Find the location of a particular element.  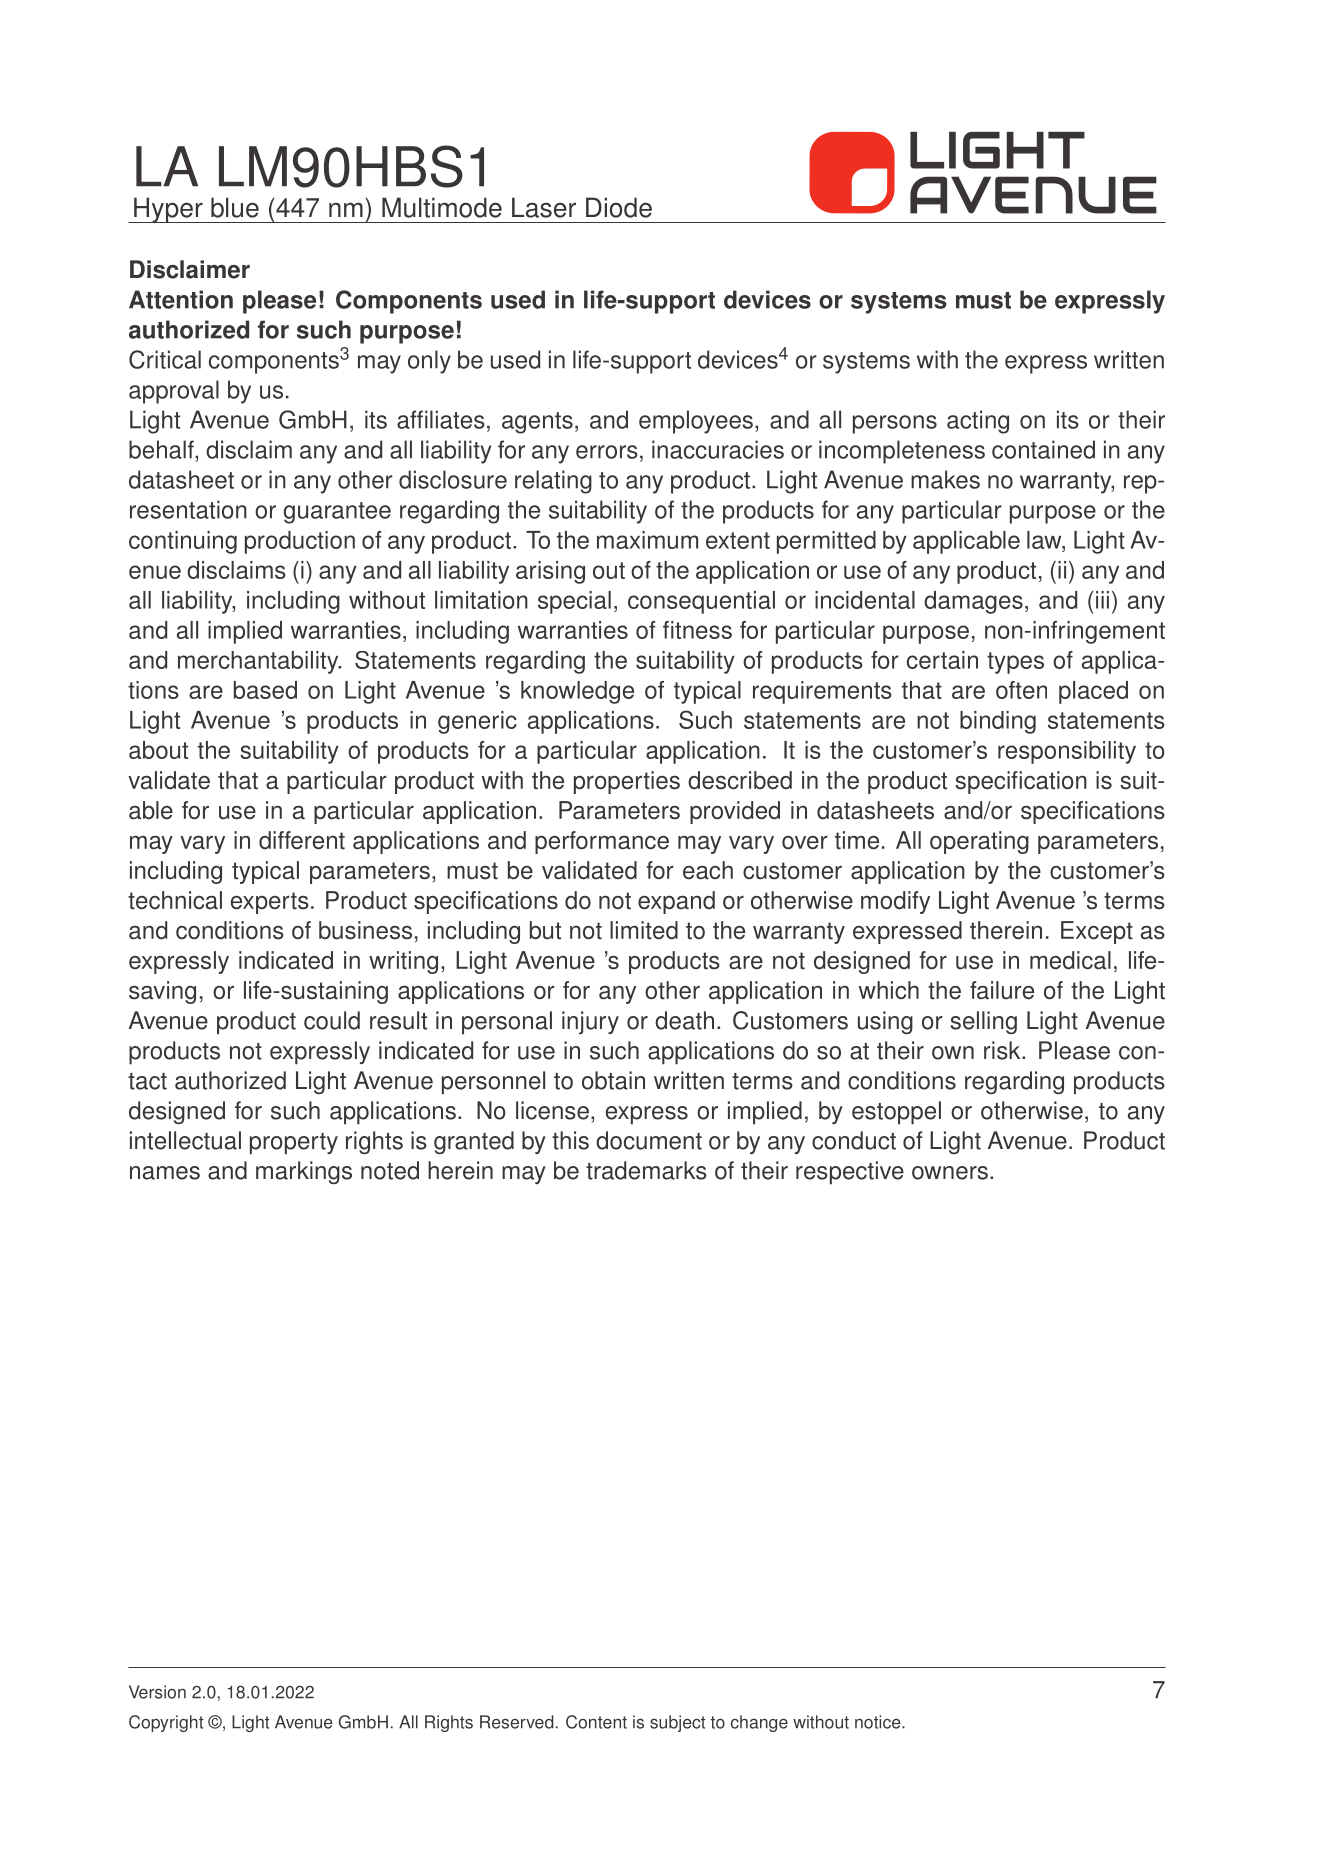

blue is located at coordinates (235, 207).
